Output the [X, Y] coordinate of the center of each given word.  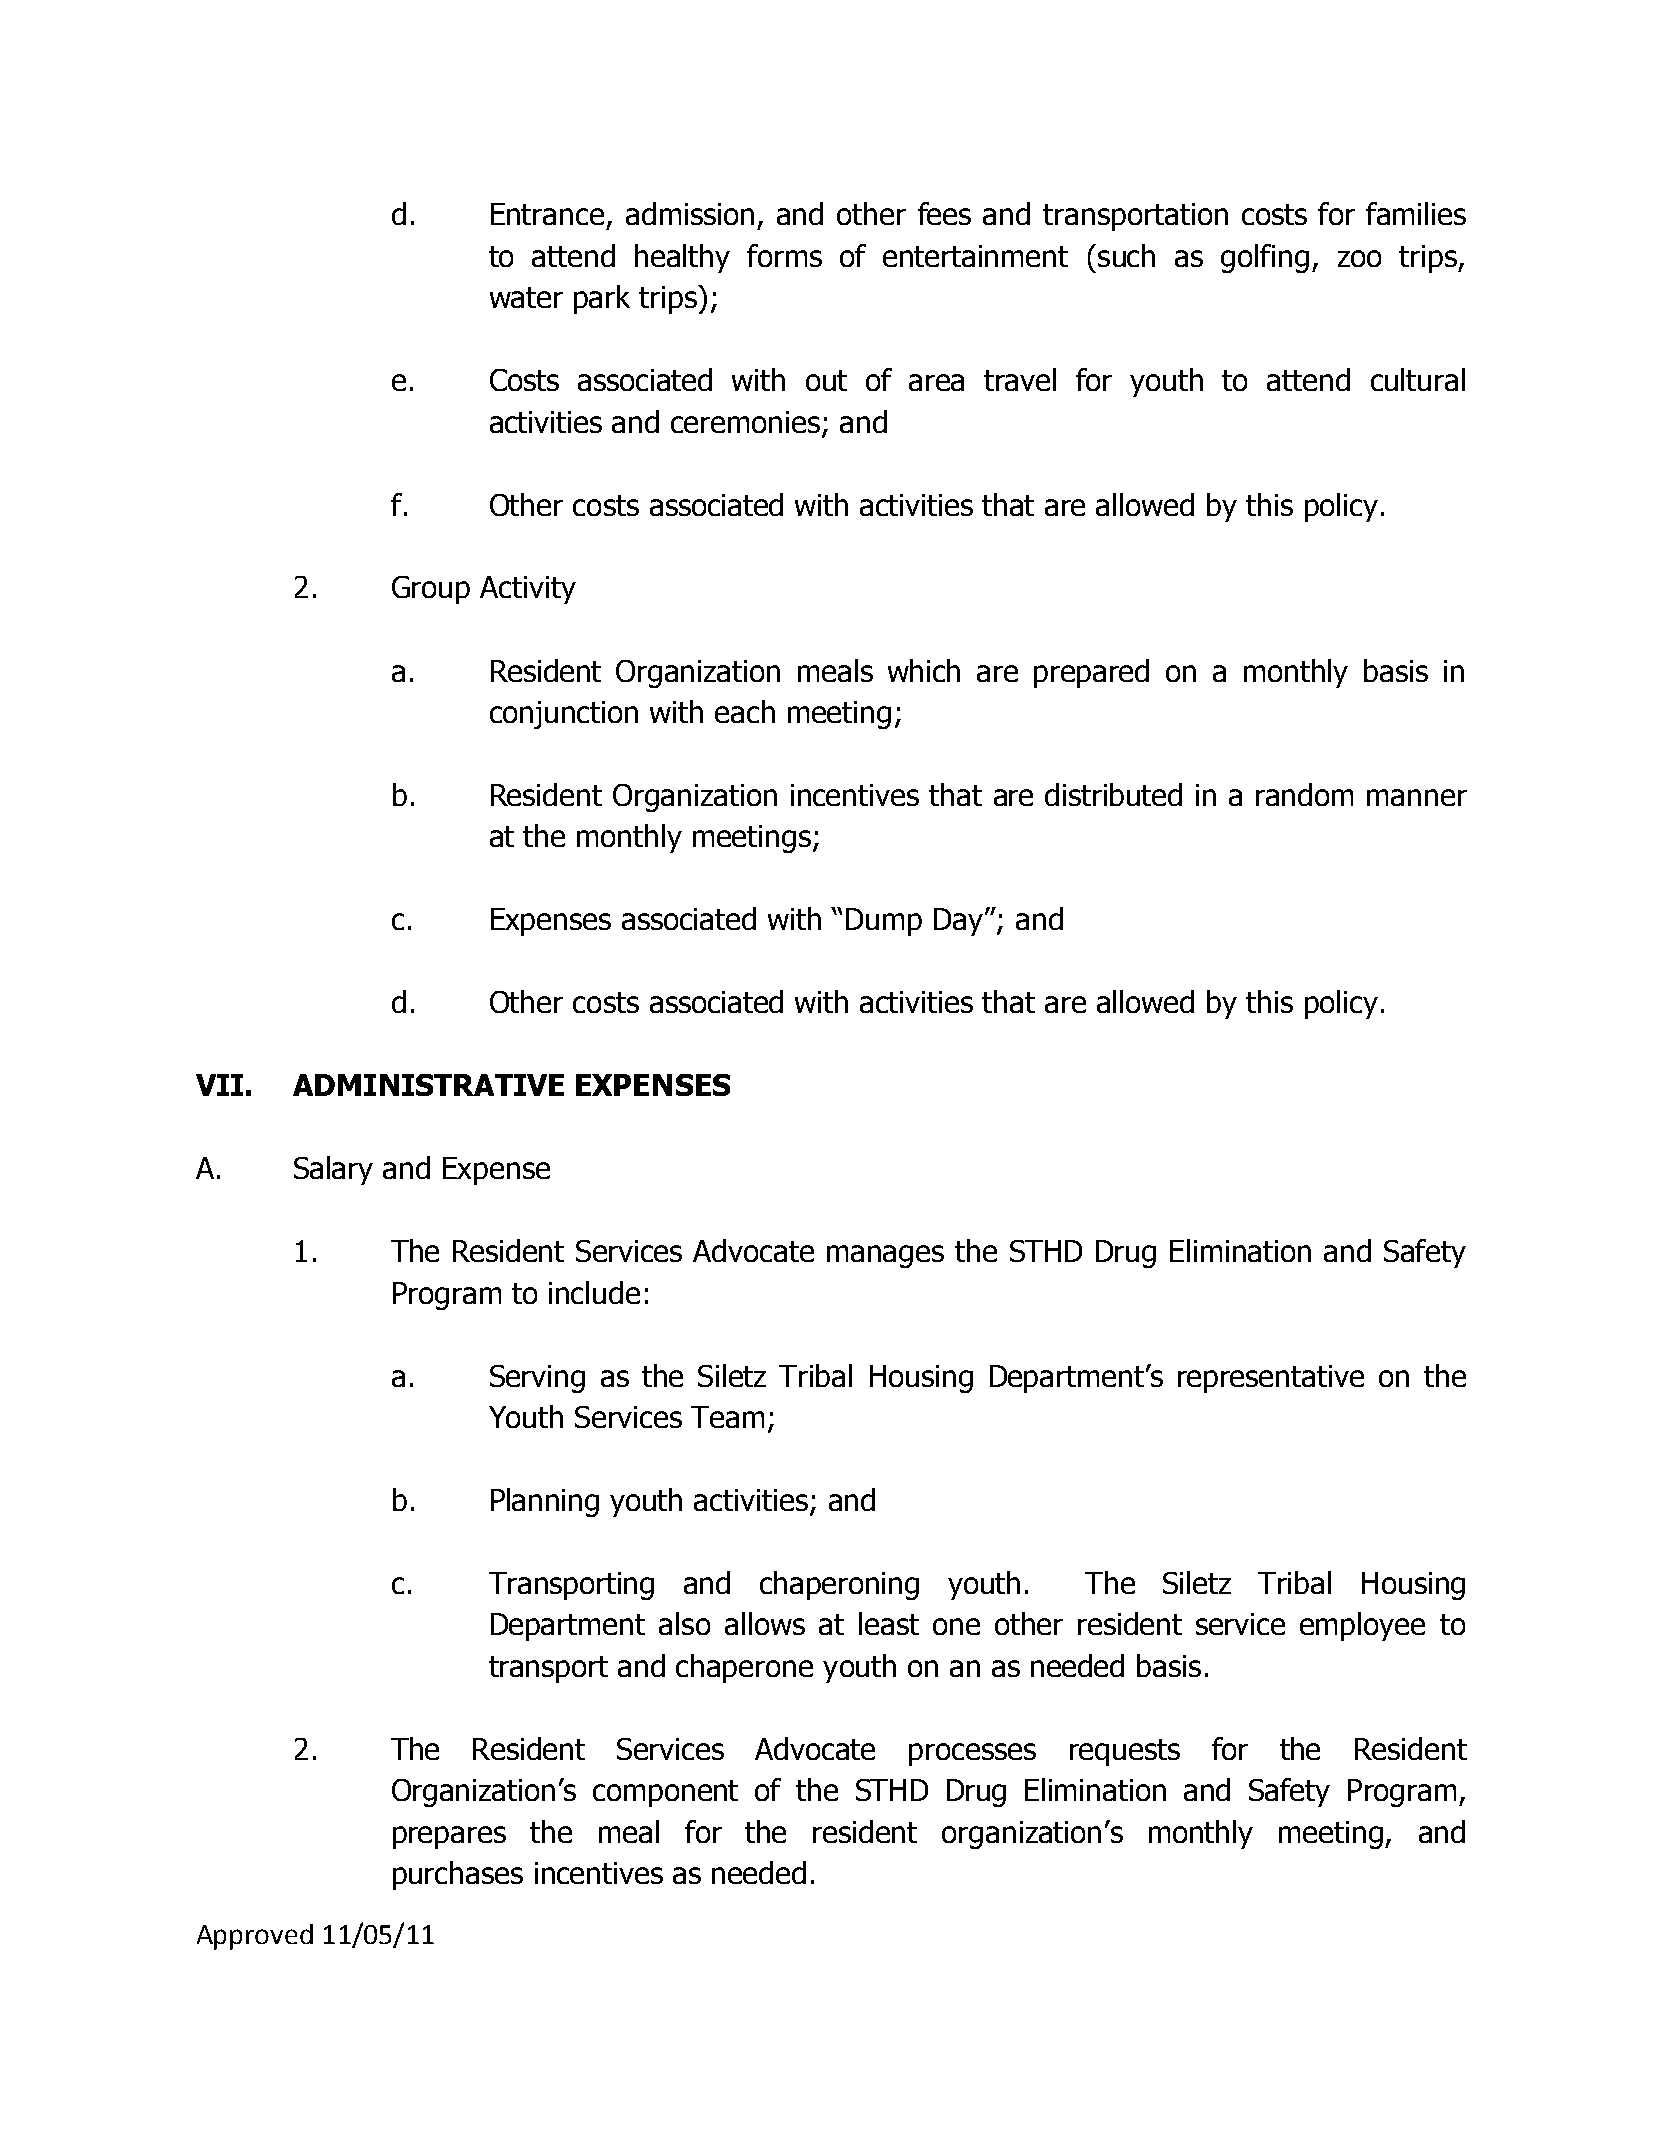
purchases [458, 1875]
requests [1125, 1752]
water [526, 297]
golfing [1265, 258]
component [665, 1793]
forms [784, 255]
